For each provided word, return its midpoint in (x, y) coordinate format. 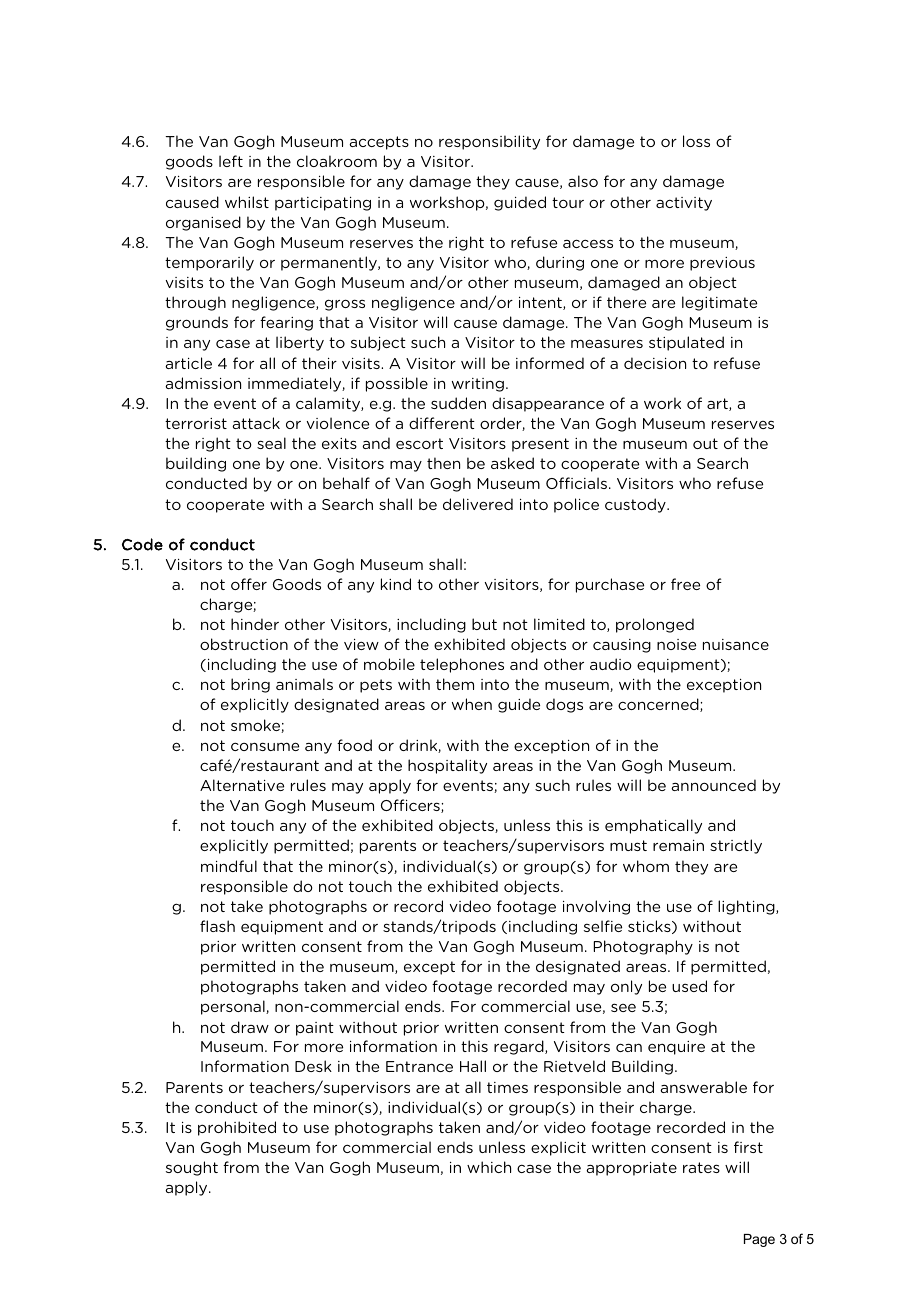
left (231, 161)
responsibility (489, 142)
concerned (659, 705)
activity (684, 204)
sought (192, 1168)
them (455, 684)
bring (250, 685)
